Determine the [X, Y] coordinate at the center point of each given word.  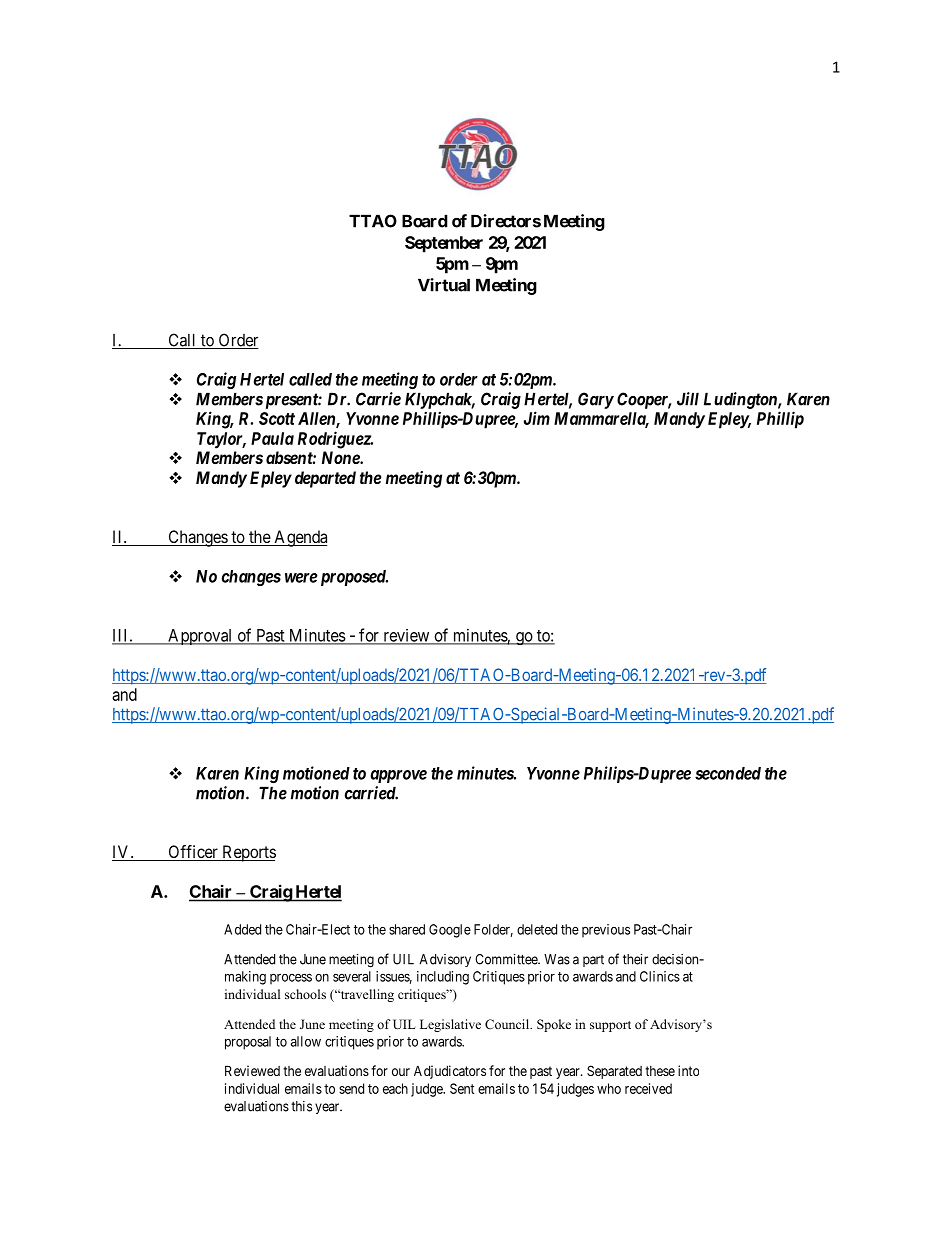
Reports [248, 853]
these [660, 1071]
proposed [352, 578]
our [401, 1072]
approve [398, 776]
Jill [688, 399]
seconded [728, 773]
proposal [248, 1043]
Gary [596, 400]
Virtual [444, 285]
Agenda [299, 538]
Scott [277, 418]
